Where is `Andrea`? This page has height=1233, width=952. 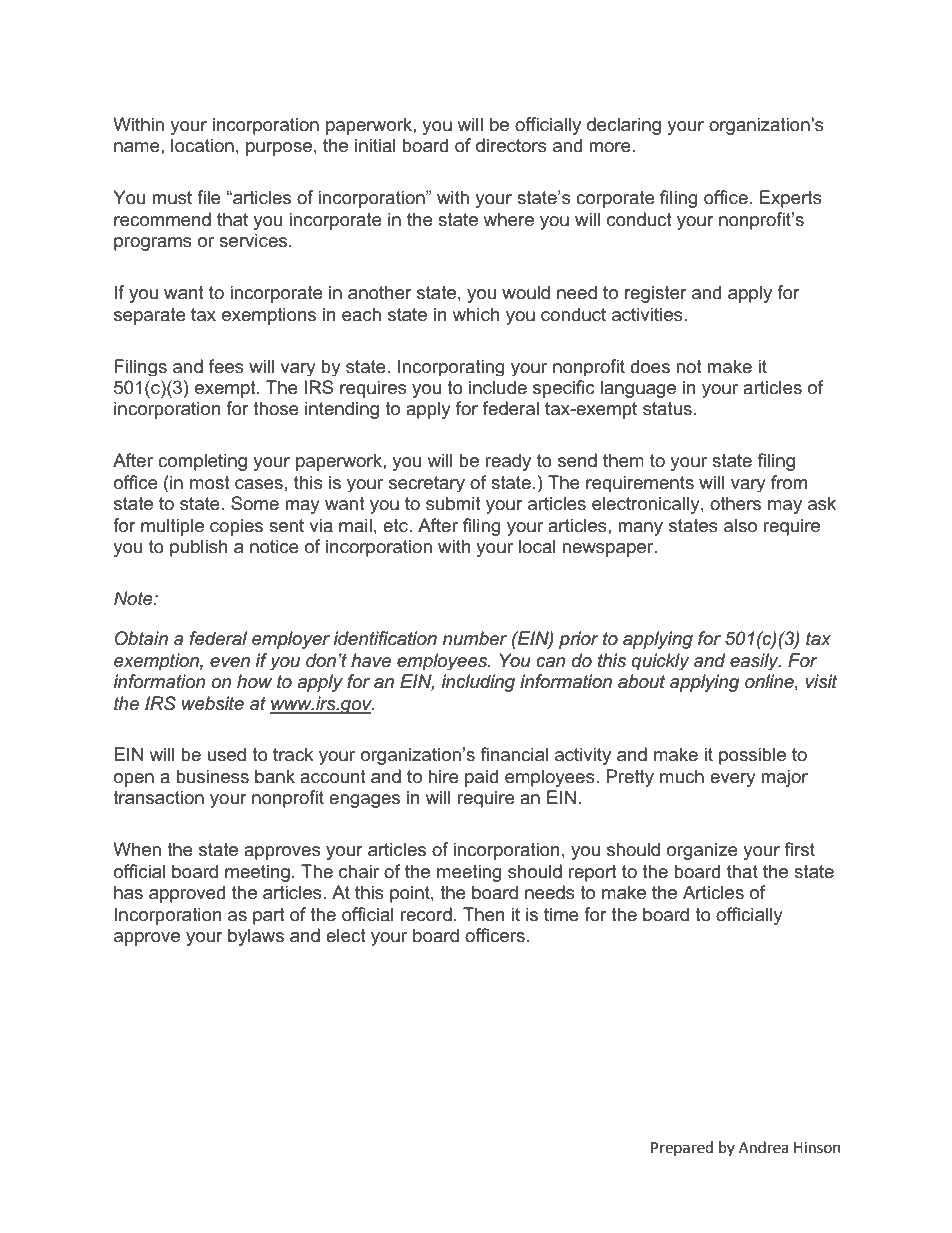 Andrea is located at coordinates (763, 1147).
